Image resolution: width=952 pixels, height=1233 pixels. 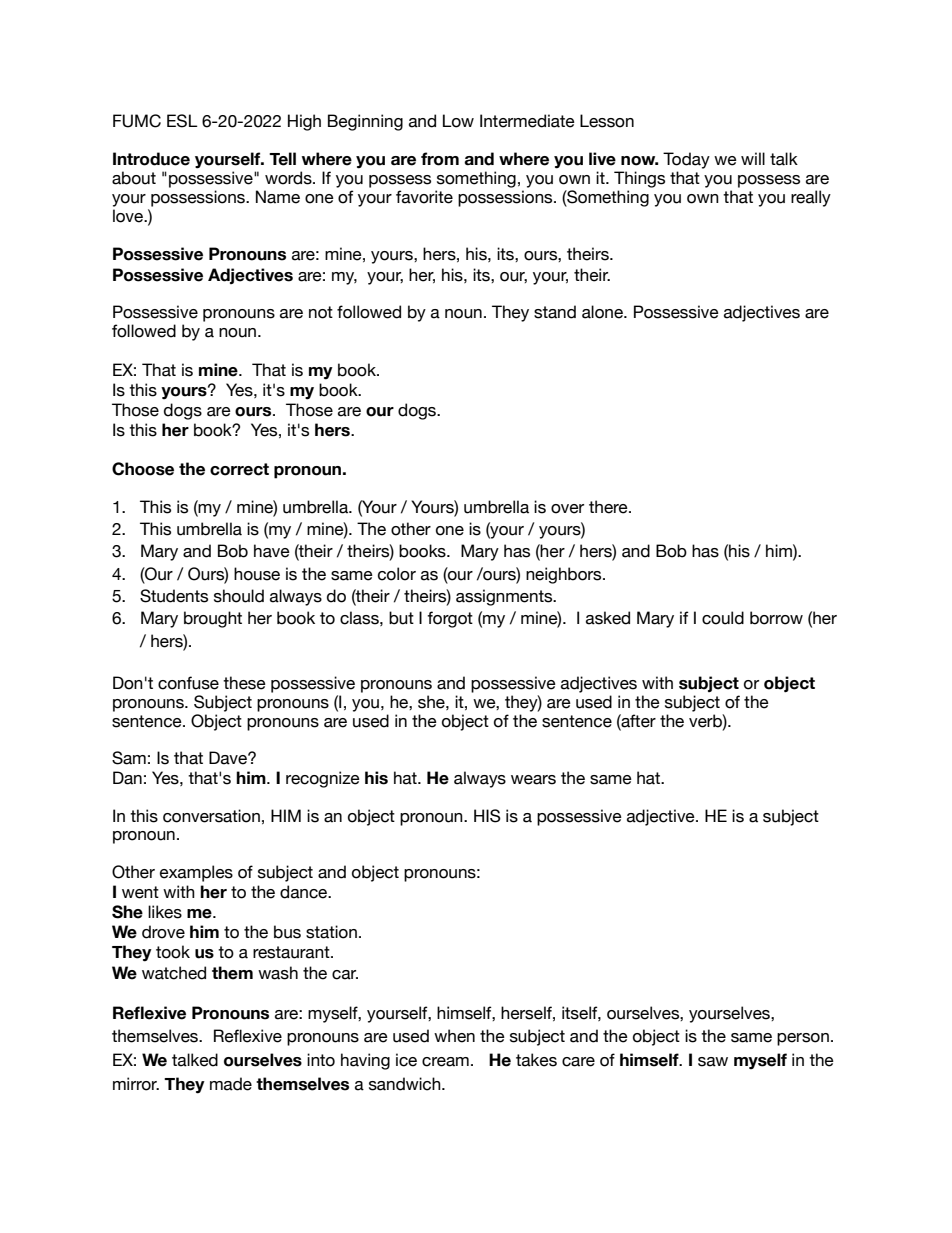 I want to click on there, so click(x=609, y=507).
